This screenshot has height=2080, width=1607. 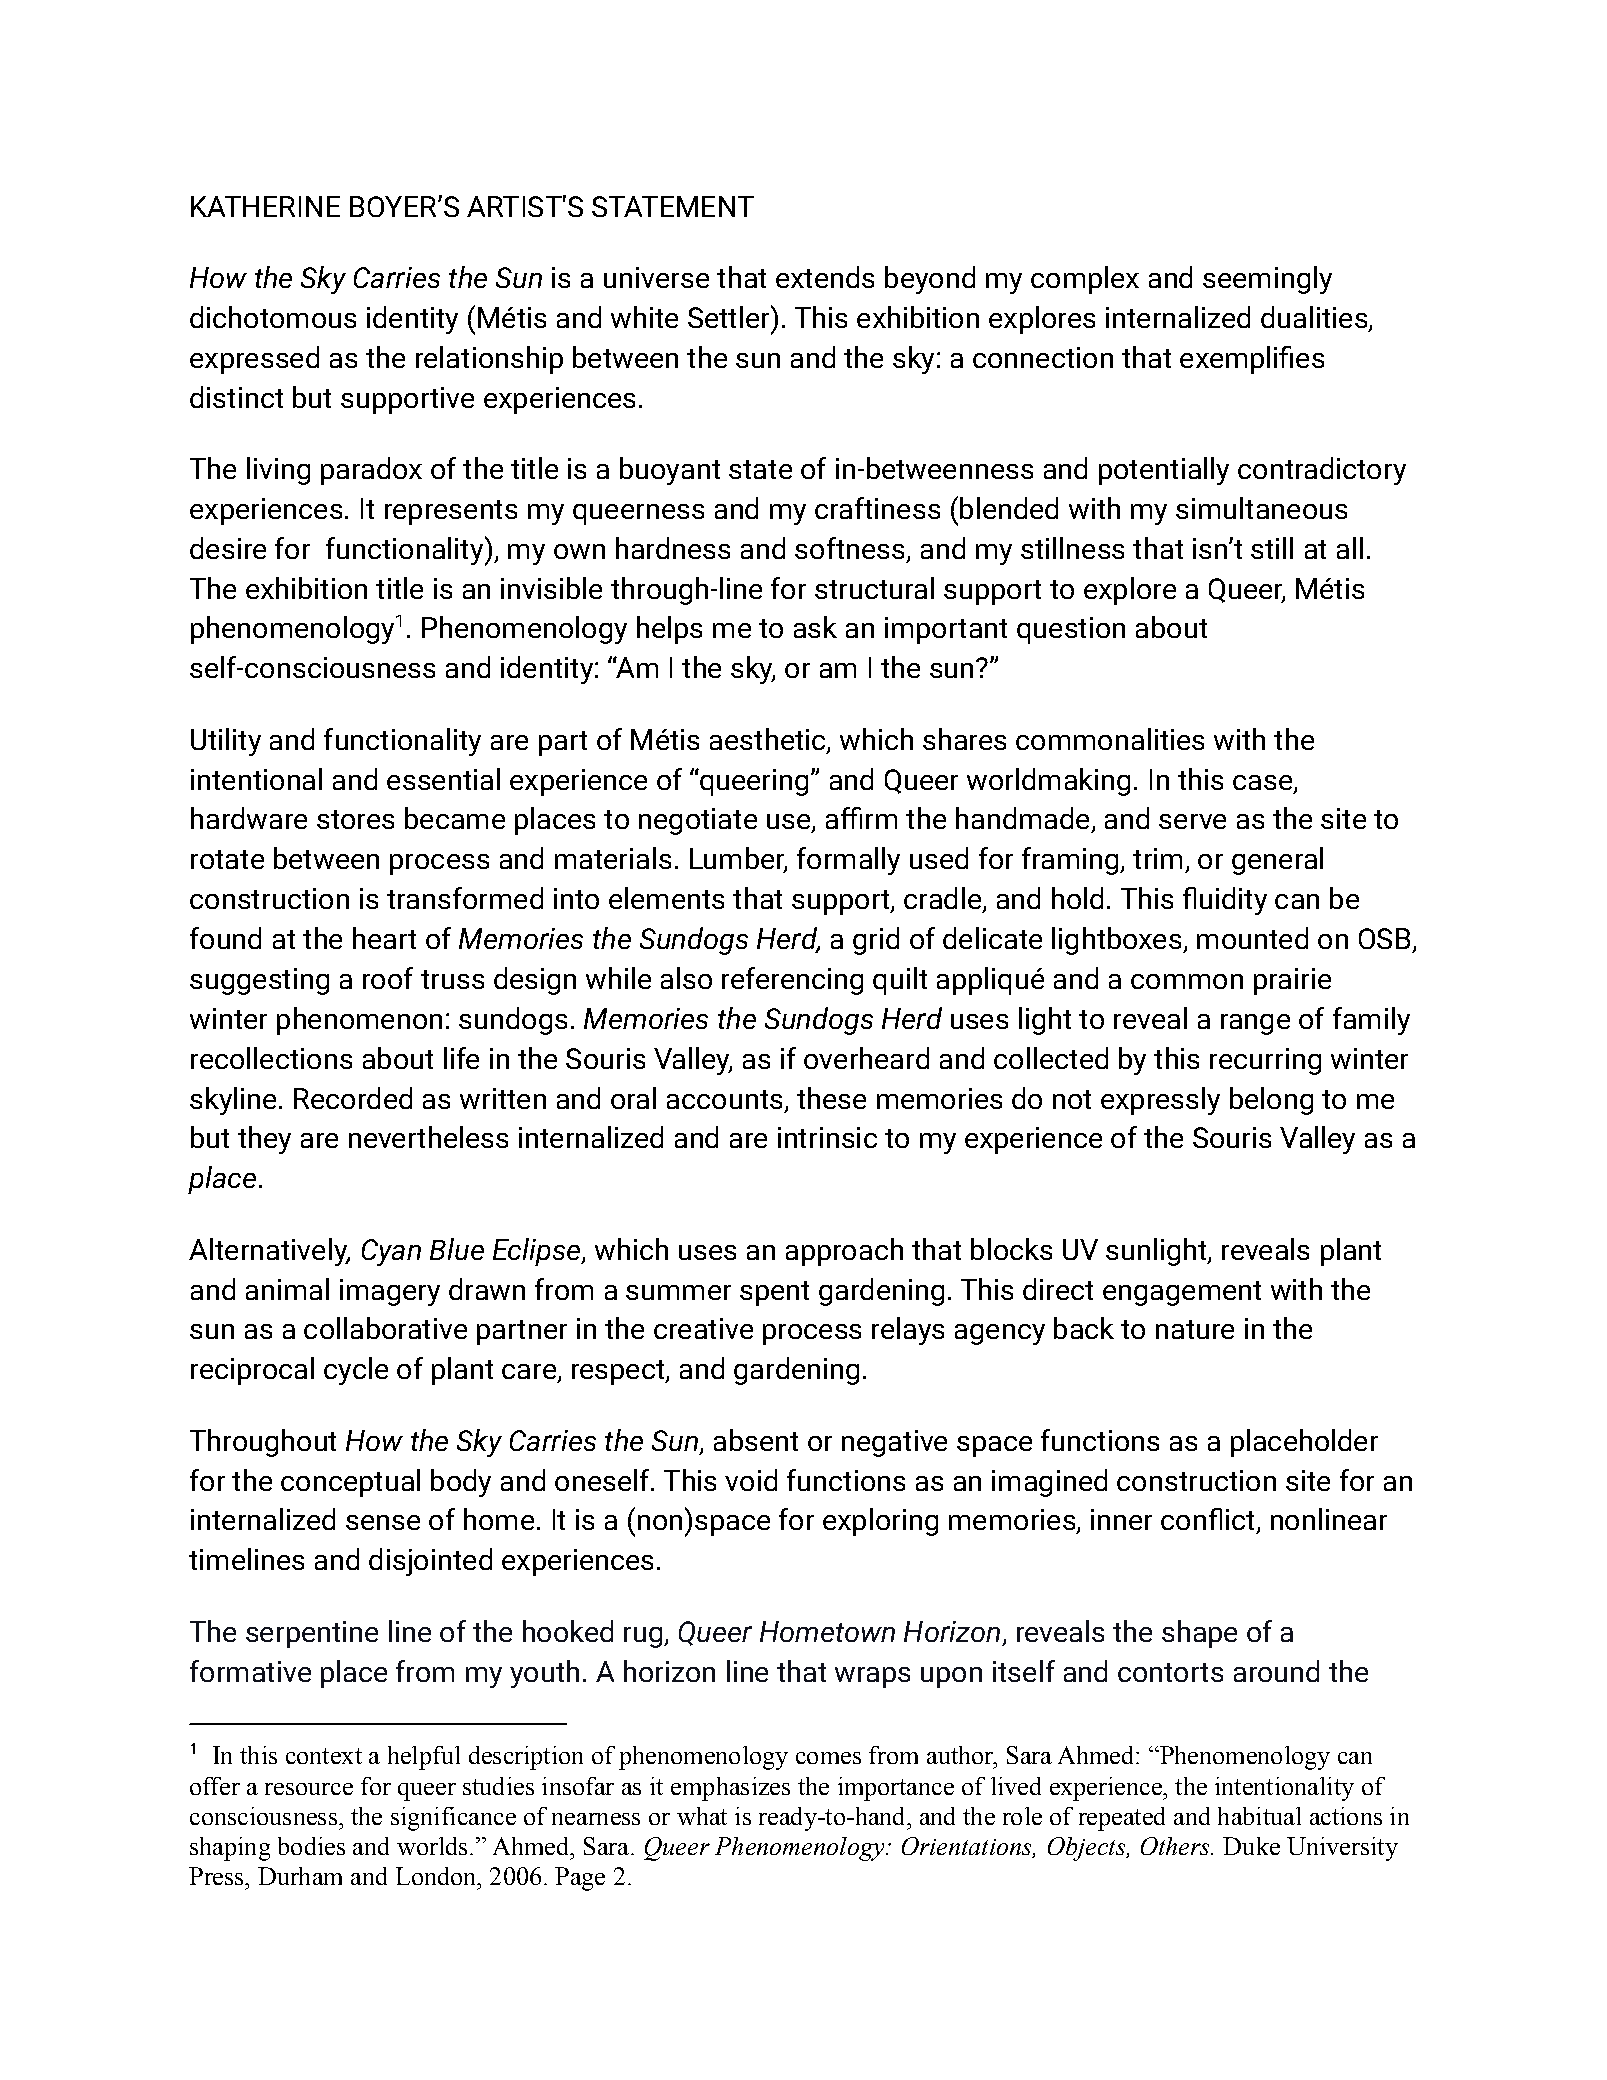 What do you see at coordinates (849, 548) in the screenshot?
I see `softness` at bounding box center [849, 548].
